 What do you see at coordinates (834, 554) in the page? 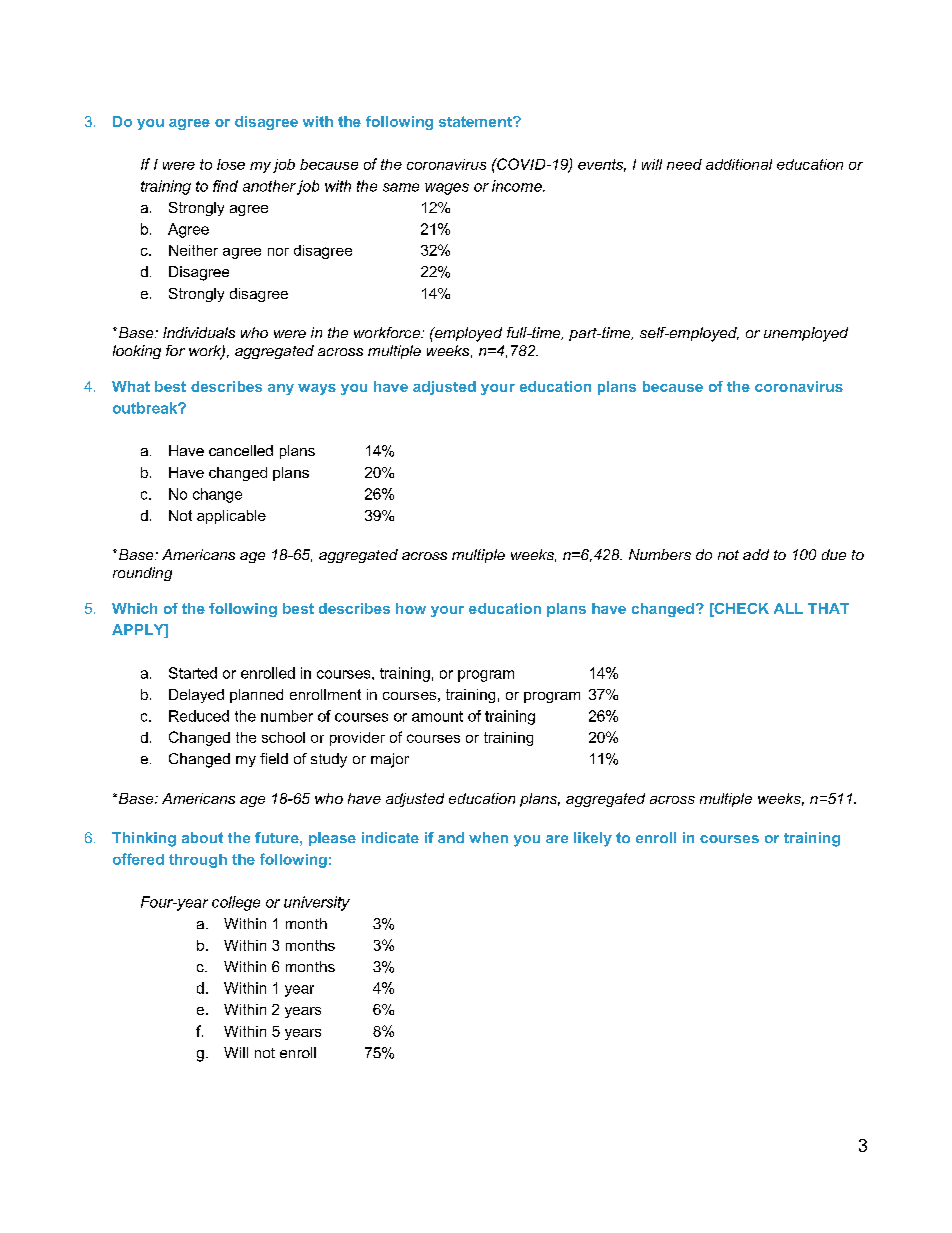
I see `due` at bounding box center [834, 554].
